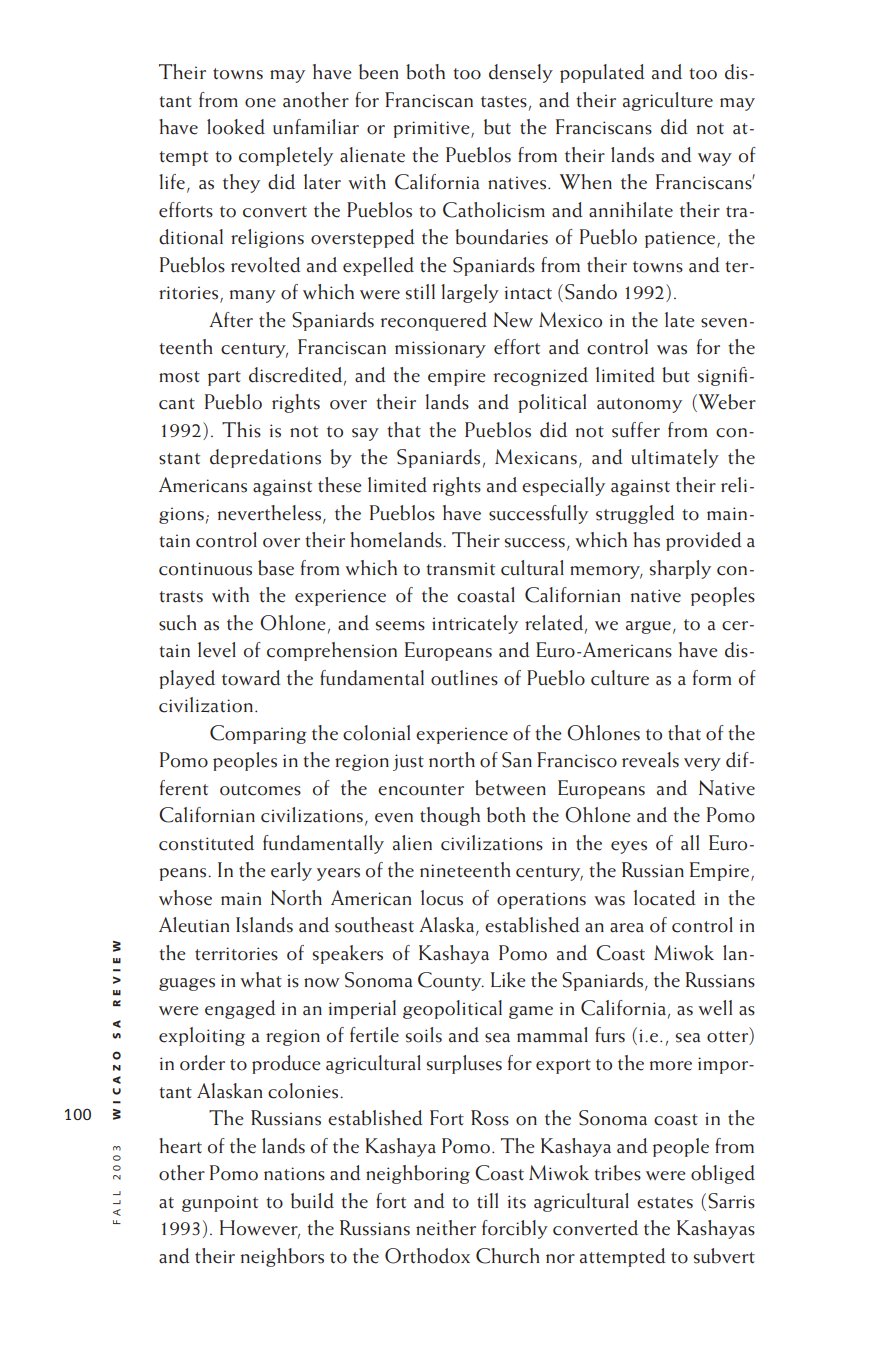 This page has width=895, height=1372. What do you see at coordinates (432, 129) in the page?
I see `primitive` at bounding box center [432, 129].
